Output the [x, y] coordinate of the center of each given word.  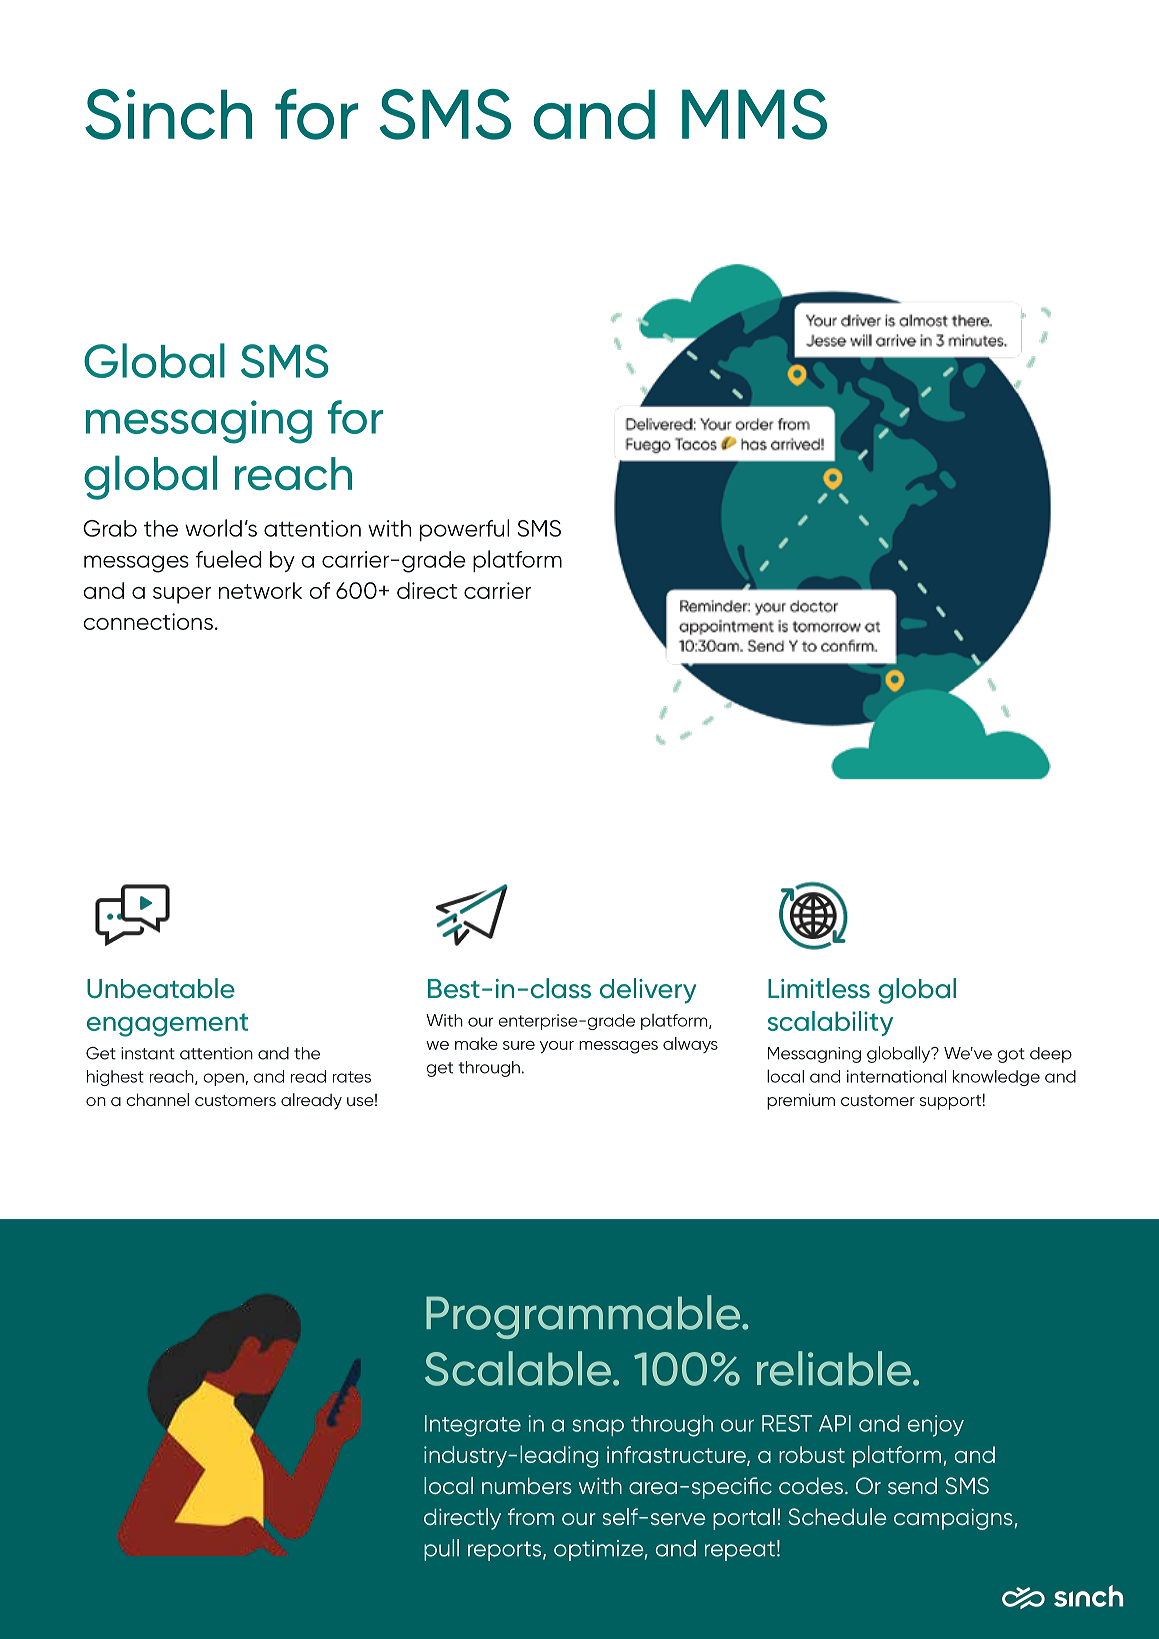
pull [441, 1550]
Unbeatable [161, 988]
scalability [830, 1023]
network [260, 590]
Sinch [168, 114]
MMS [754, 114]
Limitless [819, 988]
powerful [464, 530]
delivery [648, 991]
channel [157, 1099]
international [896, 1076]
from [531, 1516]
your [557, 1047]
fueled [229, 559]
